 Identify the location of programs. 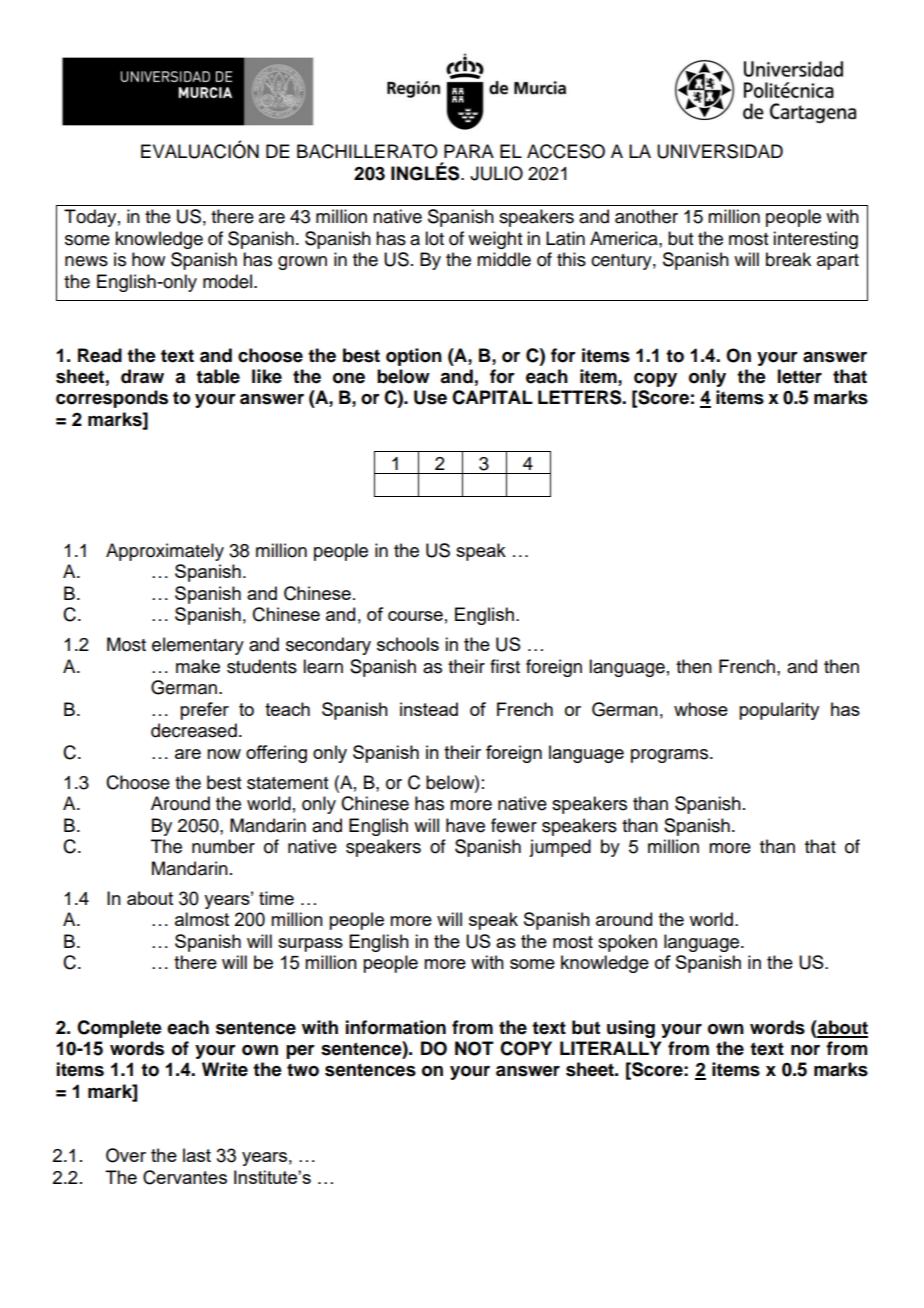
(671, 756).
